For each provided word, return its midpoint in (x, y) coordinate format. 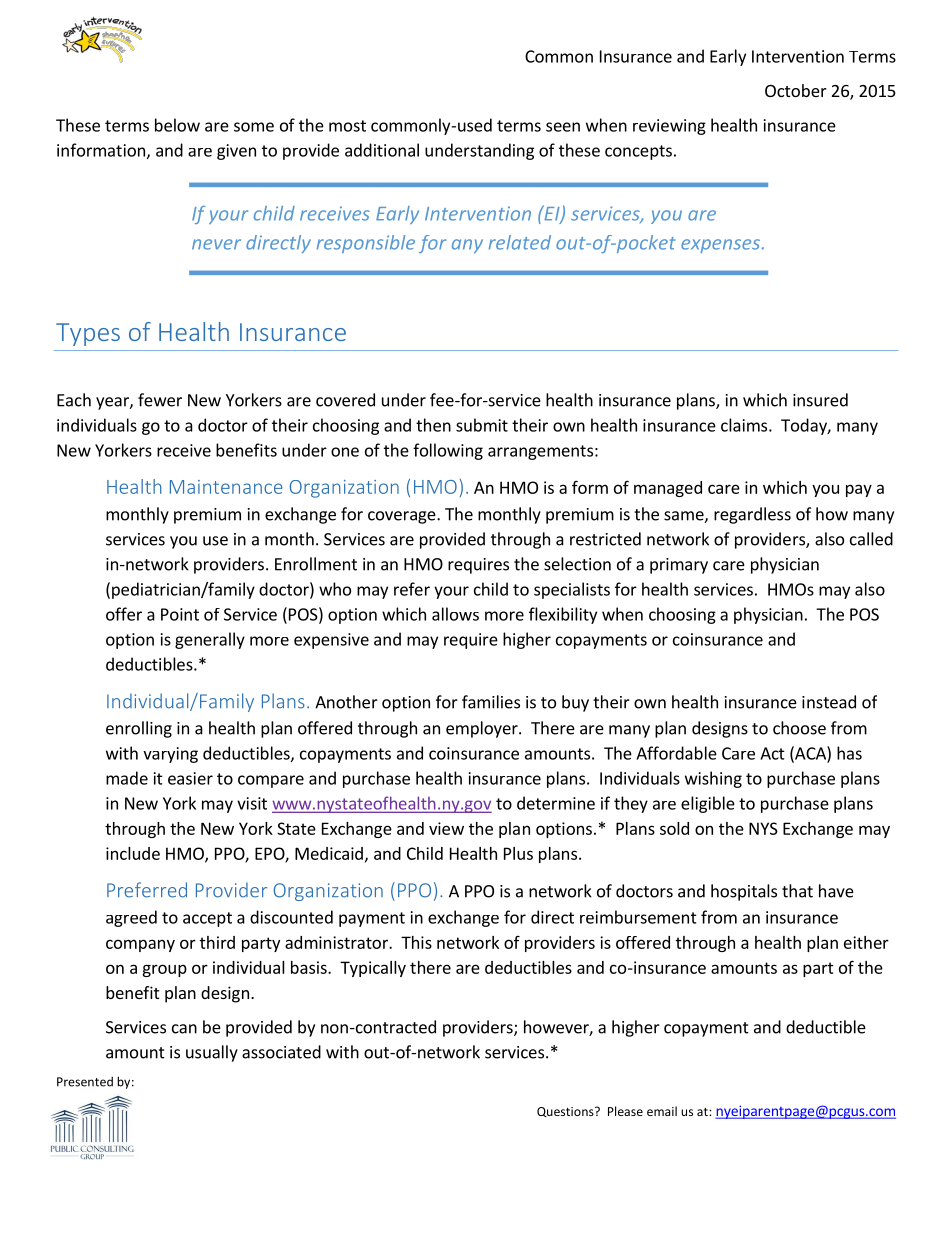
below (177, 125)
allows (455, 614)
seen (563, 127)
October (796, 90)
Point (180, 614)
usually (212, 1053)
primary (679, 566)
